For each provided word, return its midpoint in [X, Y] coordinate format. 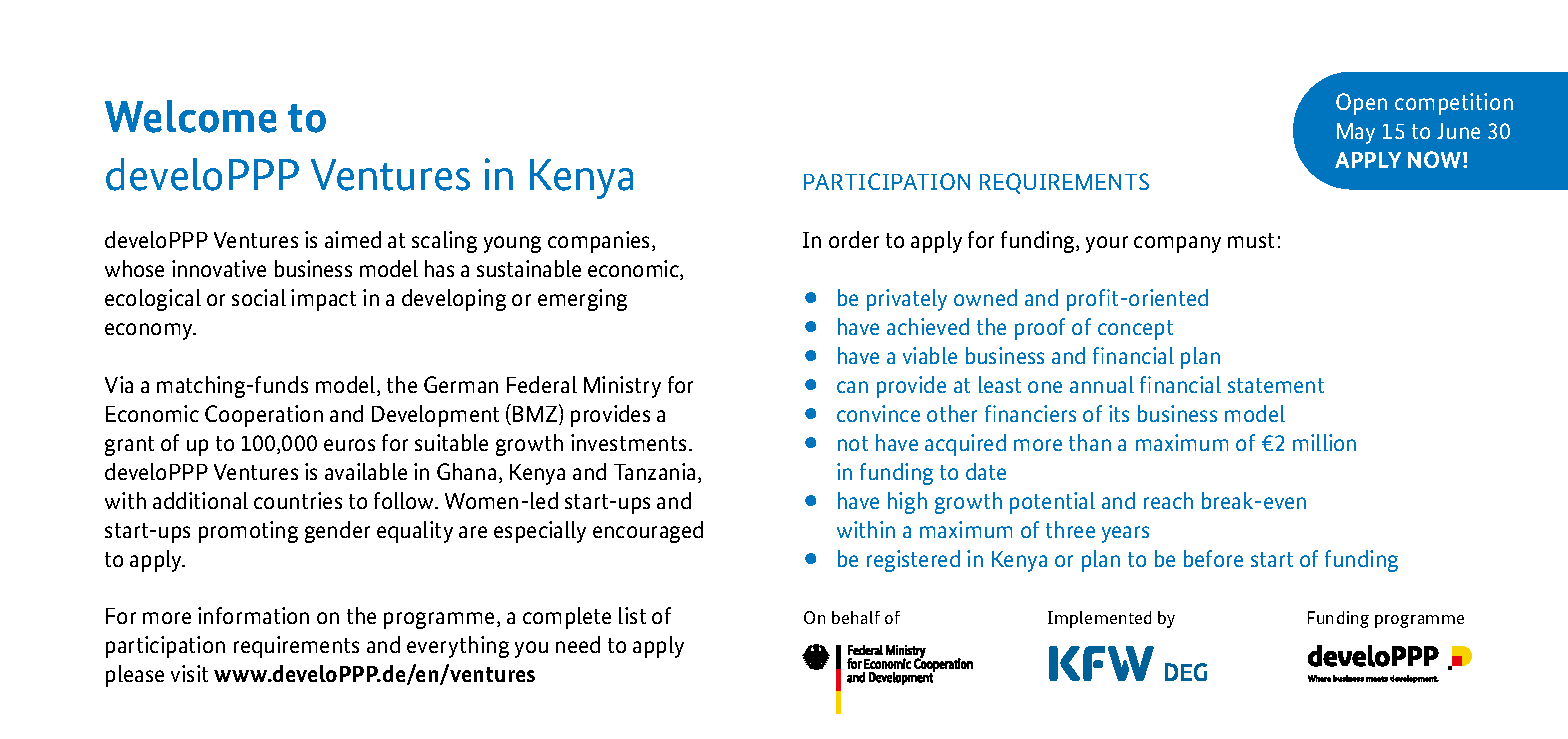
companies [600, 242]
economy [150, 331]
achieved [928, 326]
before [1213, 558]
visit [189, 673]
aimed [353, 239]
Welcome [191, 116]
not [853, 443]
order [854, 239]
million [1324, 442]
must [1251, 240]
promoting [248, 532]
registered [913, 561]
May [1356, 133]
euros [349, 445]
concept [1135, 330]
